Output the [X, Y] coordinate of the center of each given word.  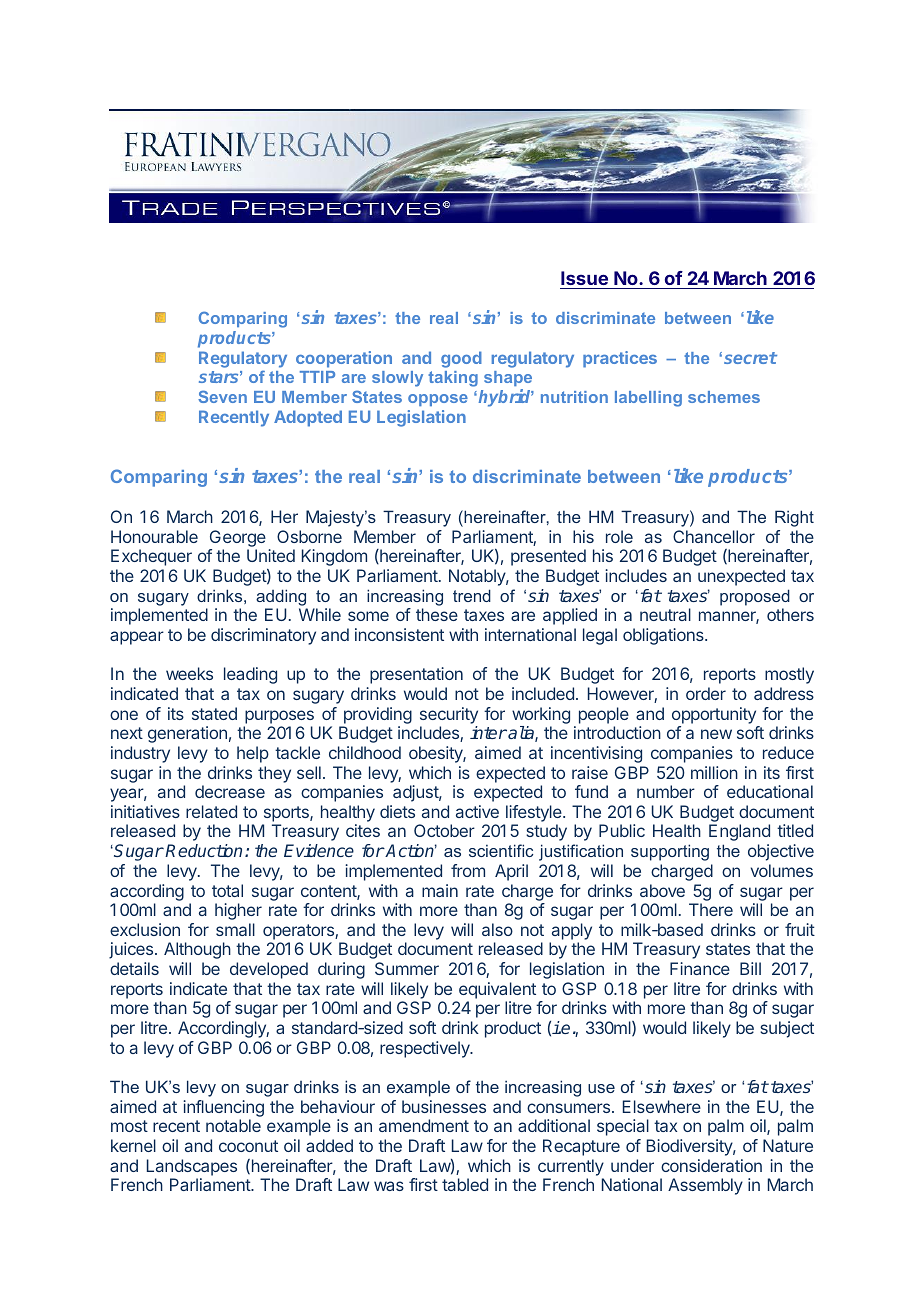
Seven [222, 396]
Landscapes [192, 1167]
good [461, 359]
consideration [711, 1165]
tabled [465, 1184]
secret [750, 358]
